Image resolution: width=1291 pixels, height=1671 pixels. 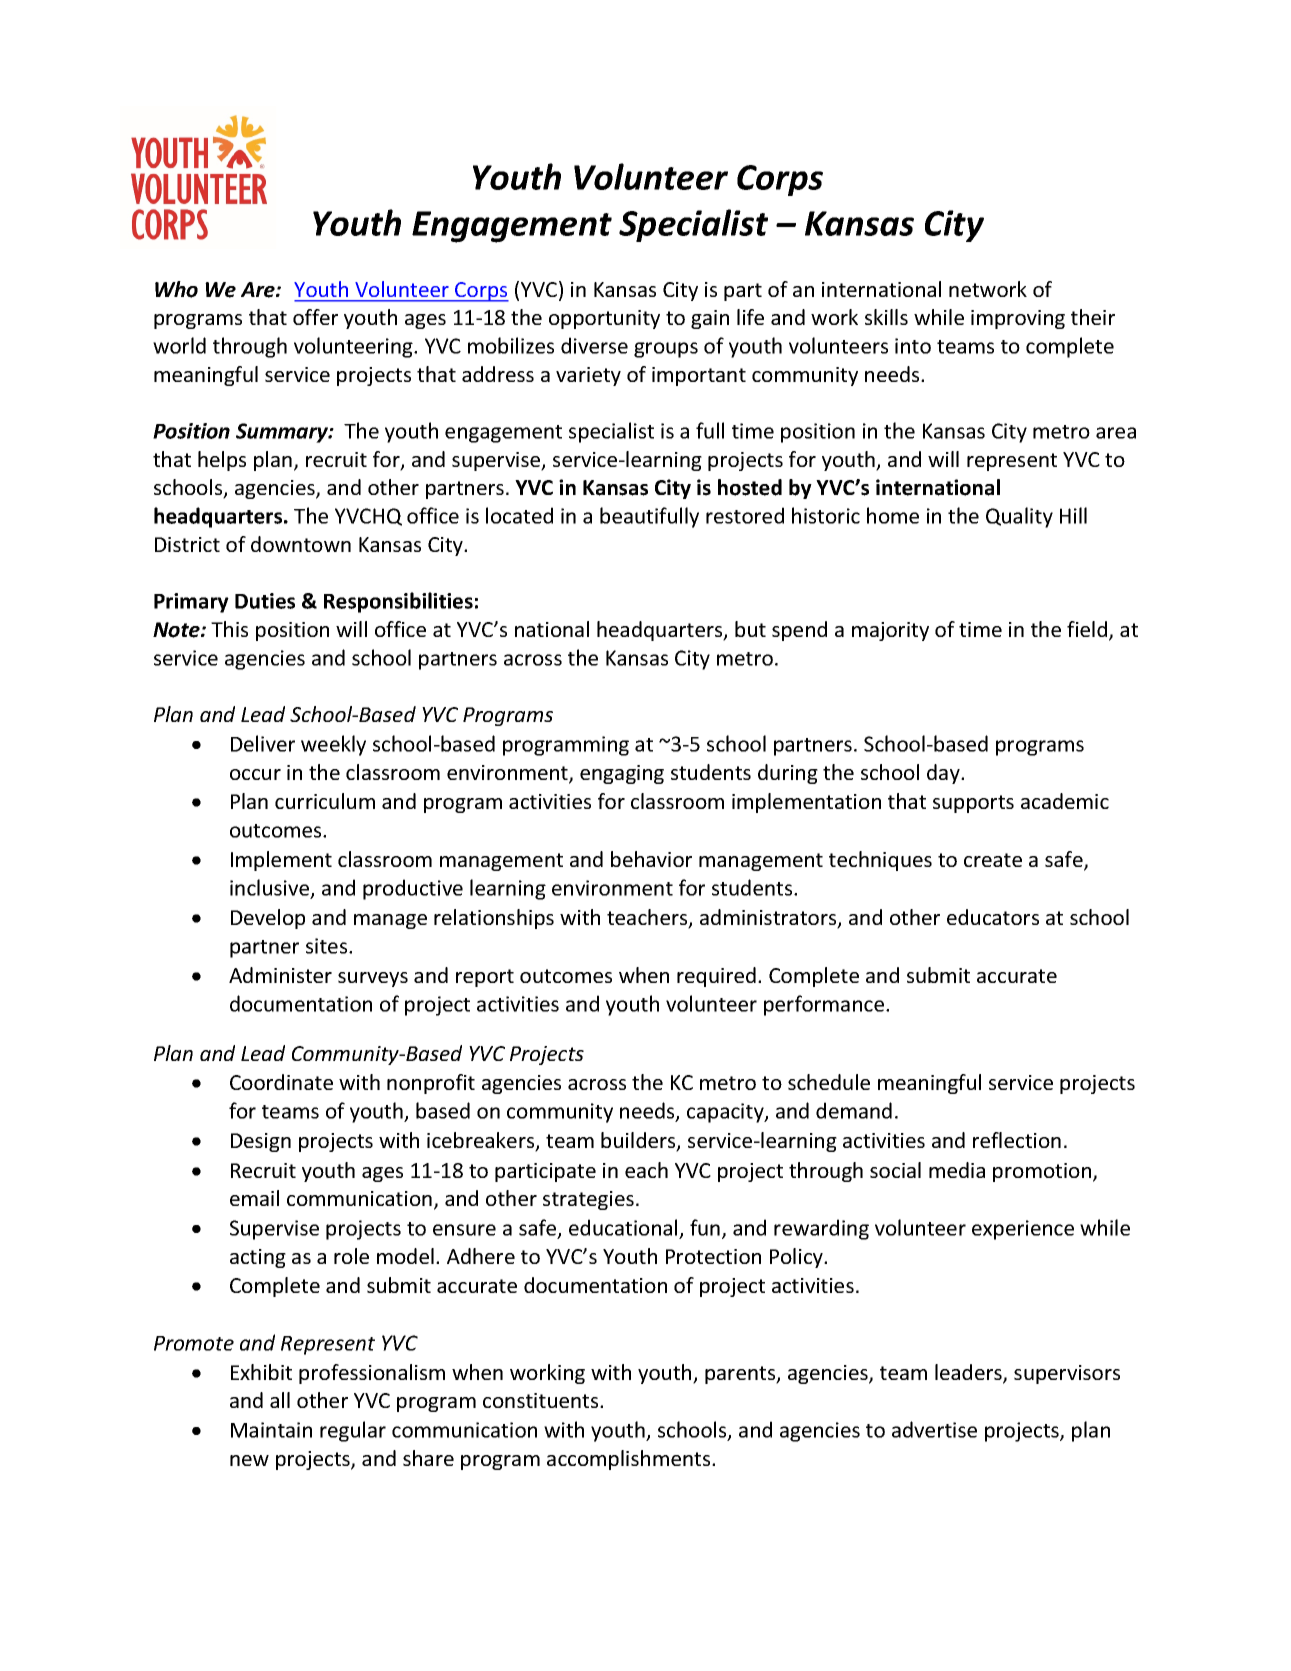 What do you see at coordinates (639, 1141) in the screenshot?
I see `builders` at bounding box center [639, 1141].
